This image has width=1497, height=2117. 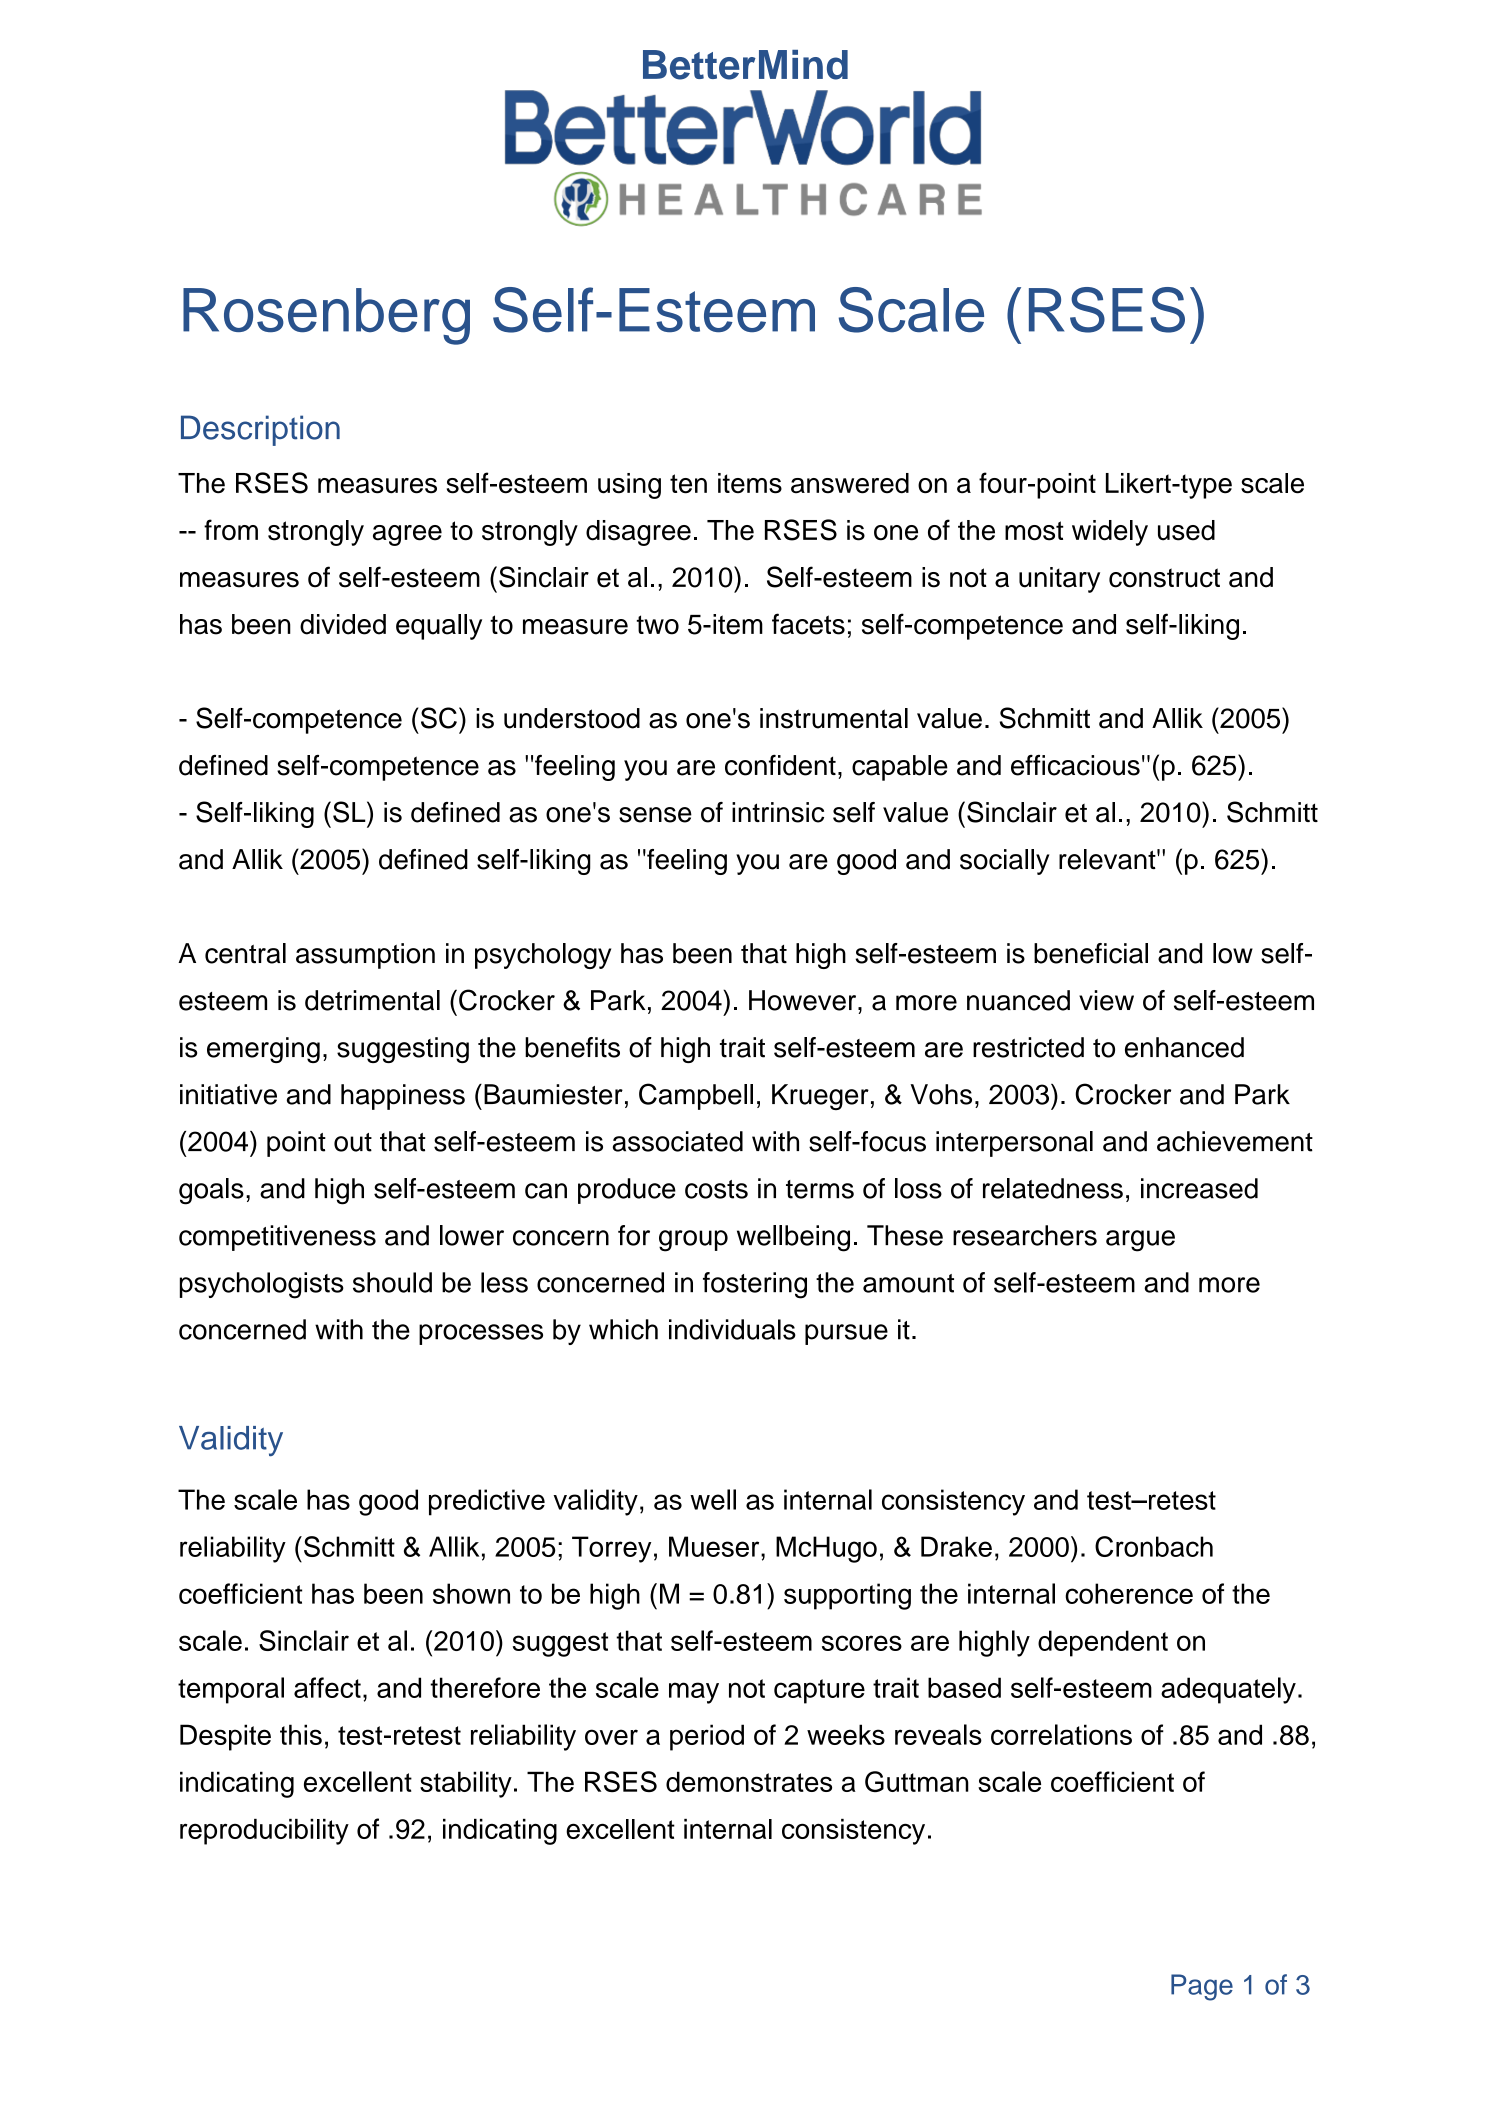 What do you see at coordinates (326, 316) in the image?
I see `Rosenberg` at bounding box center [326, 316].
